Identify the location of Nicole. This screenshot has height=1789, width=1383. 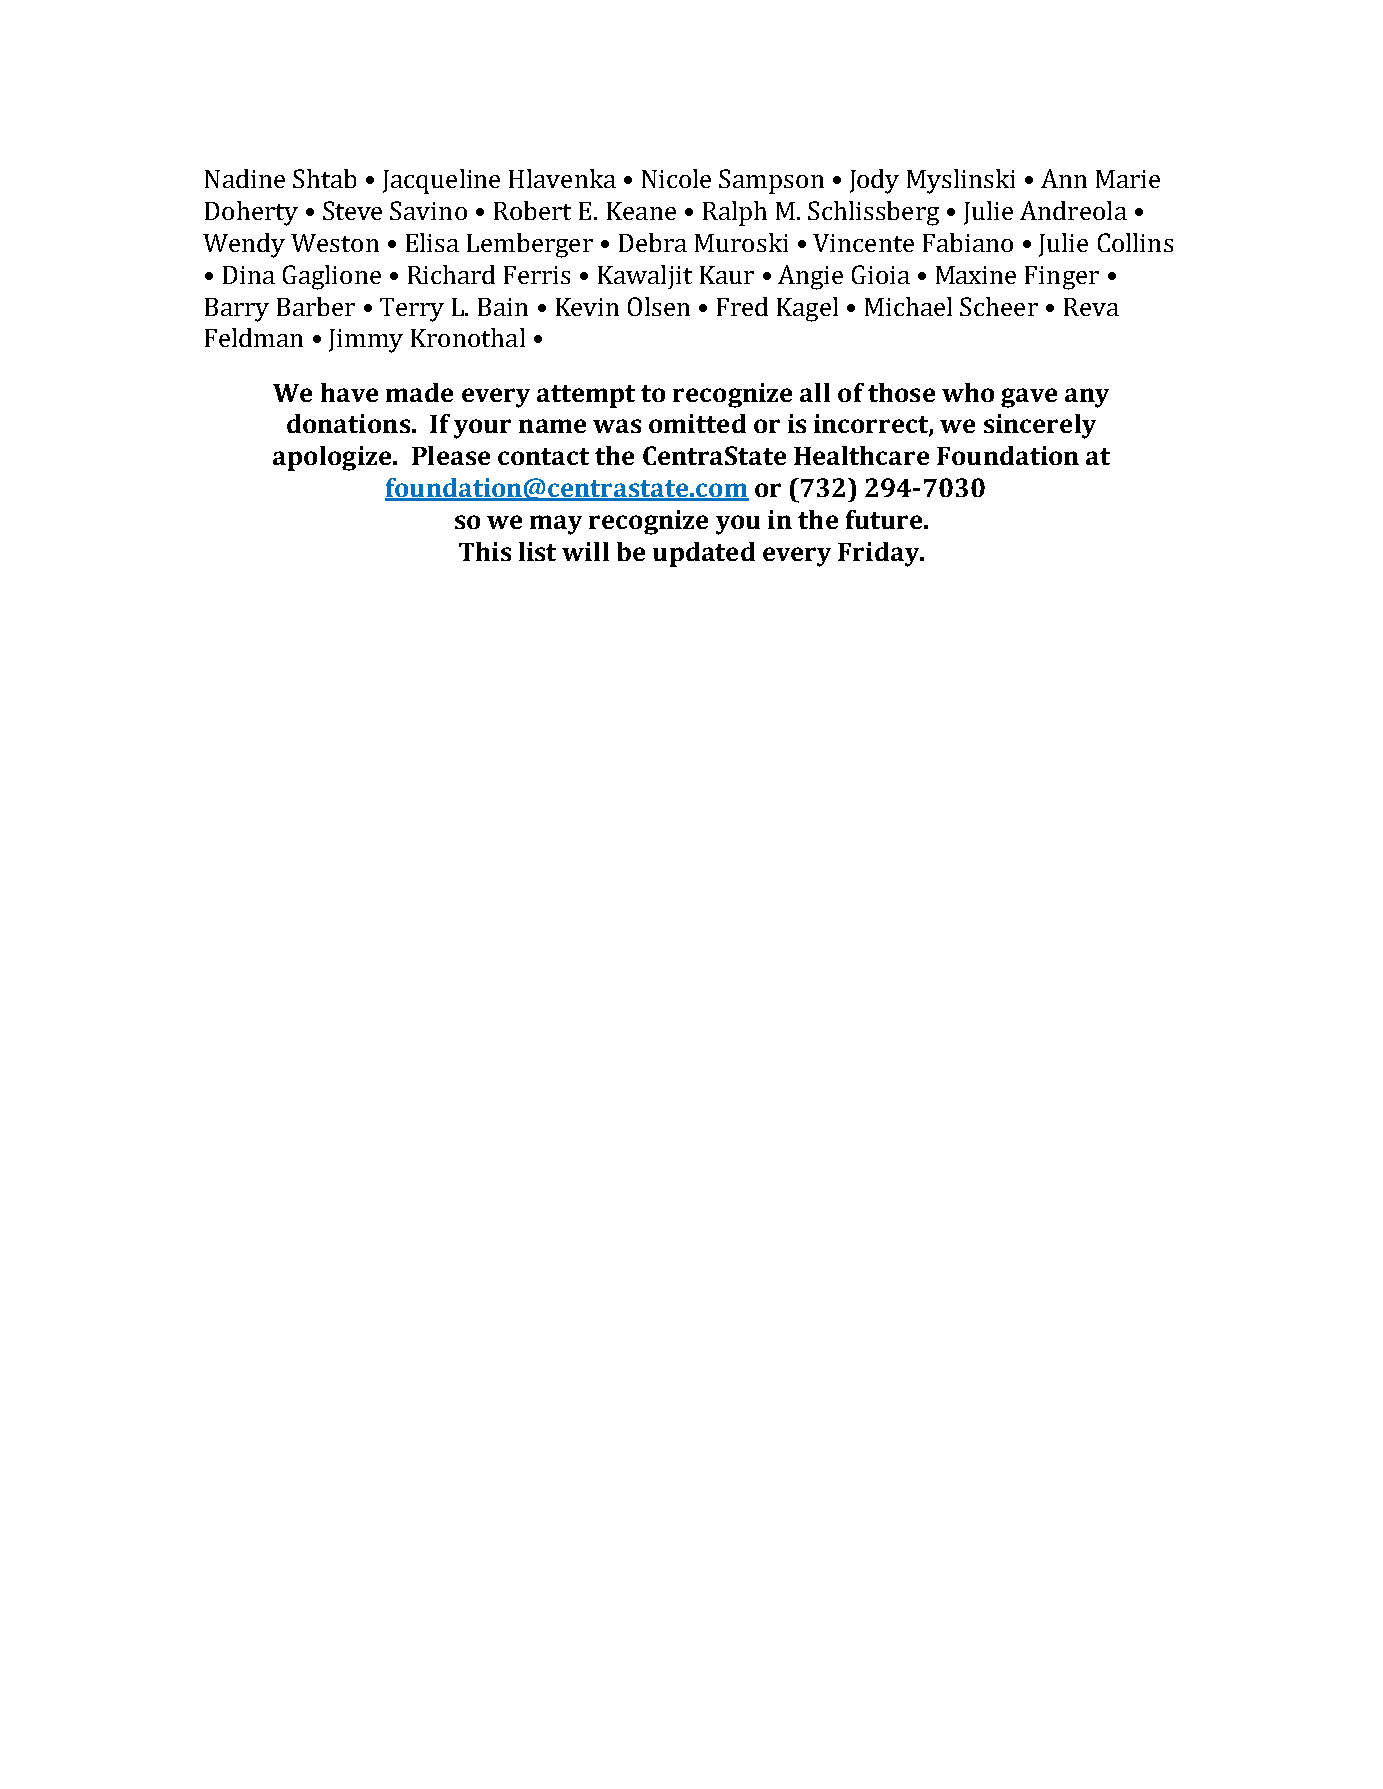
(676, 178).
